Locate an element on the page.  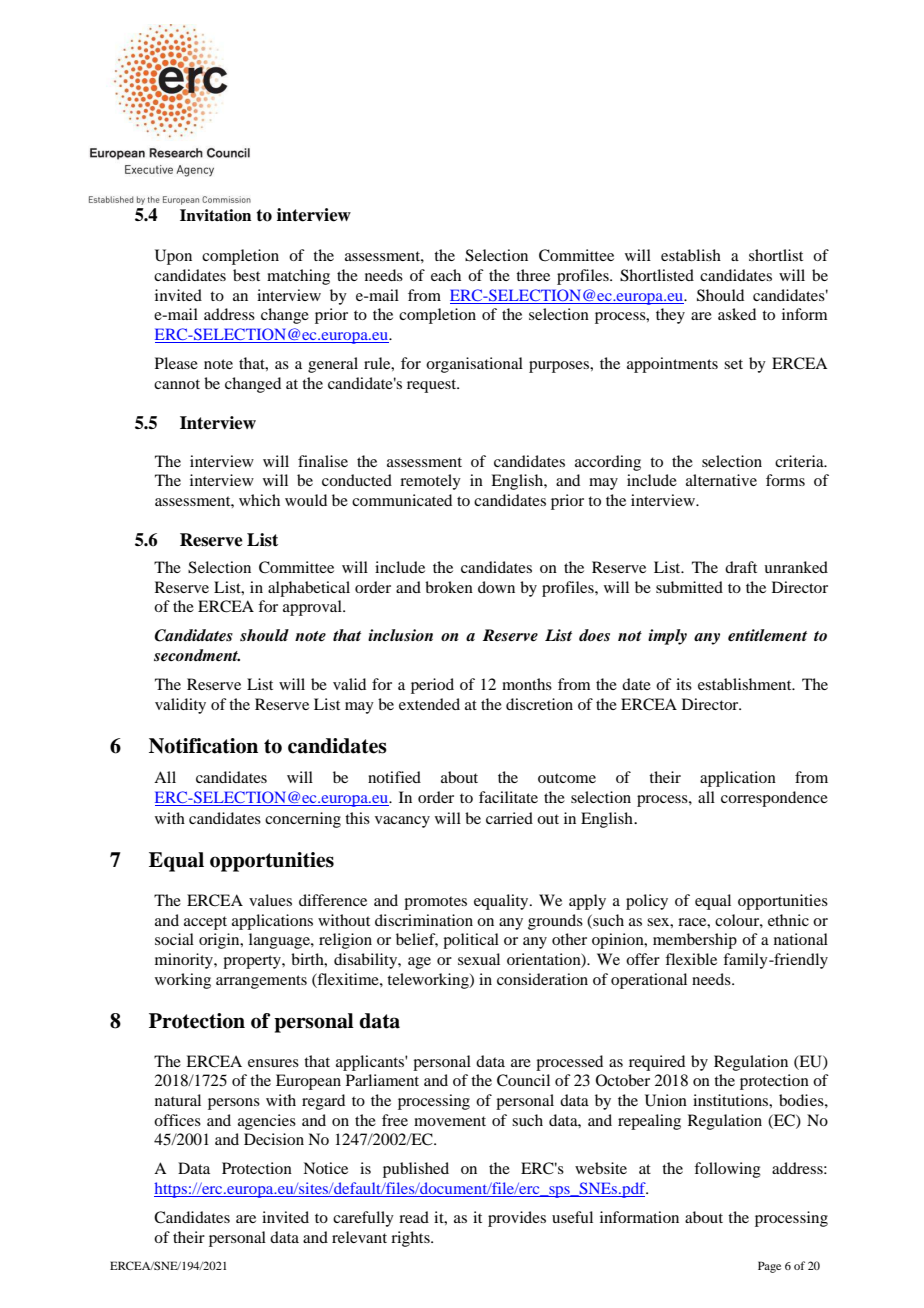
best is located at coordinates (246, 275).
